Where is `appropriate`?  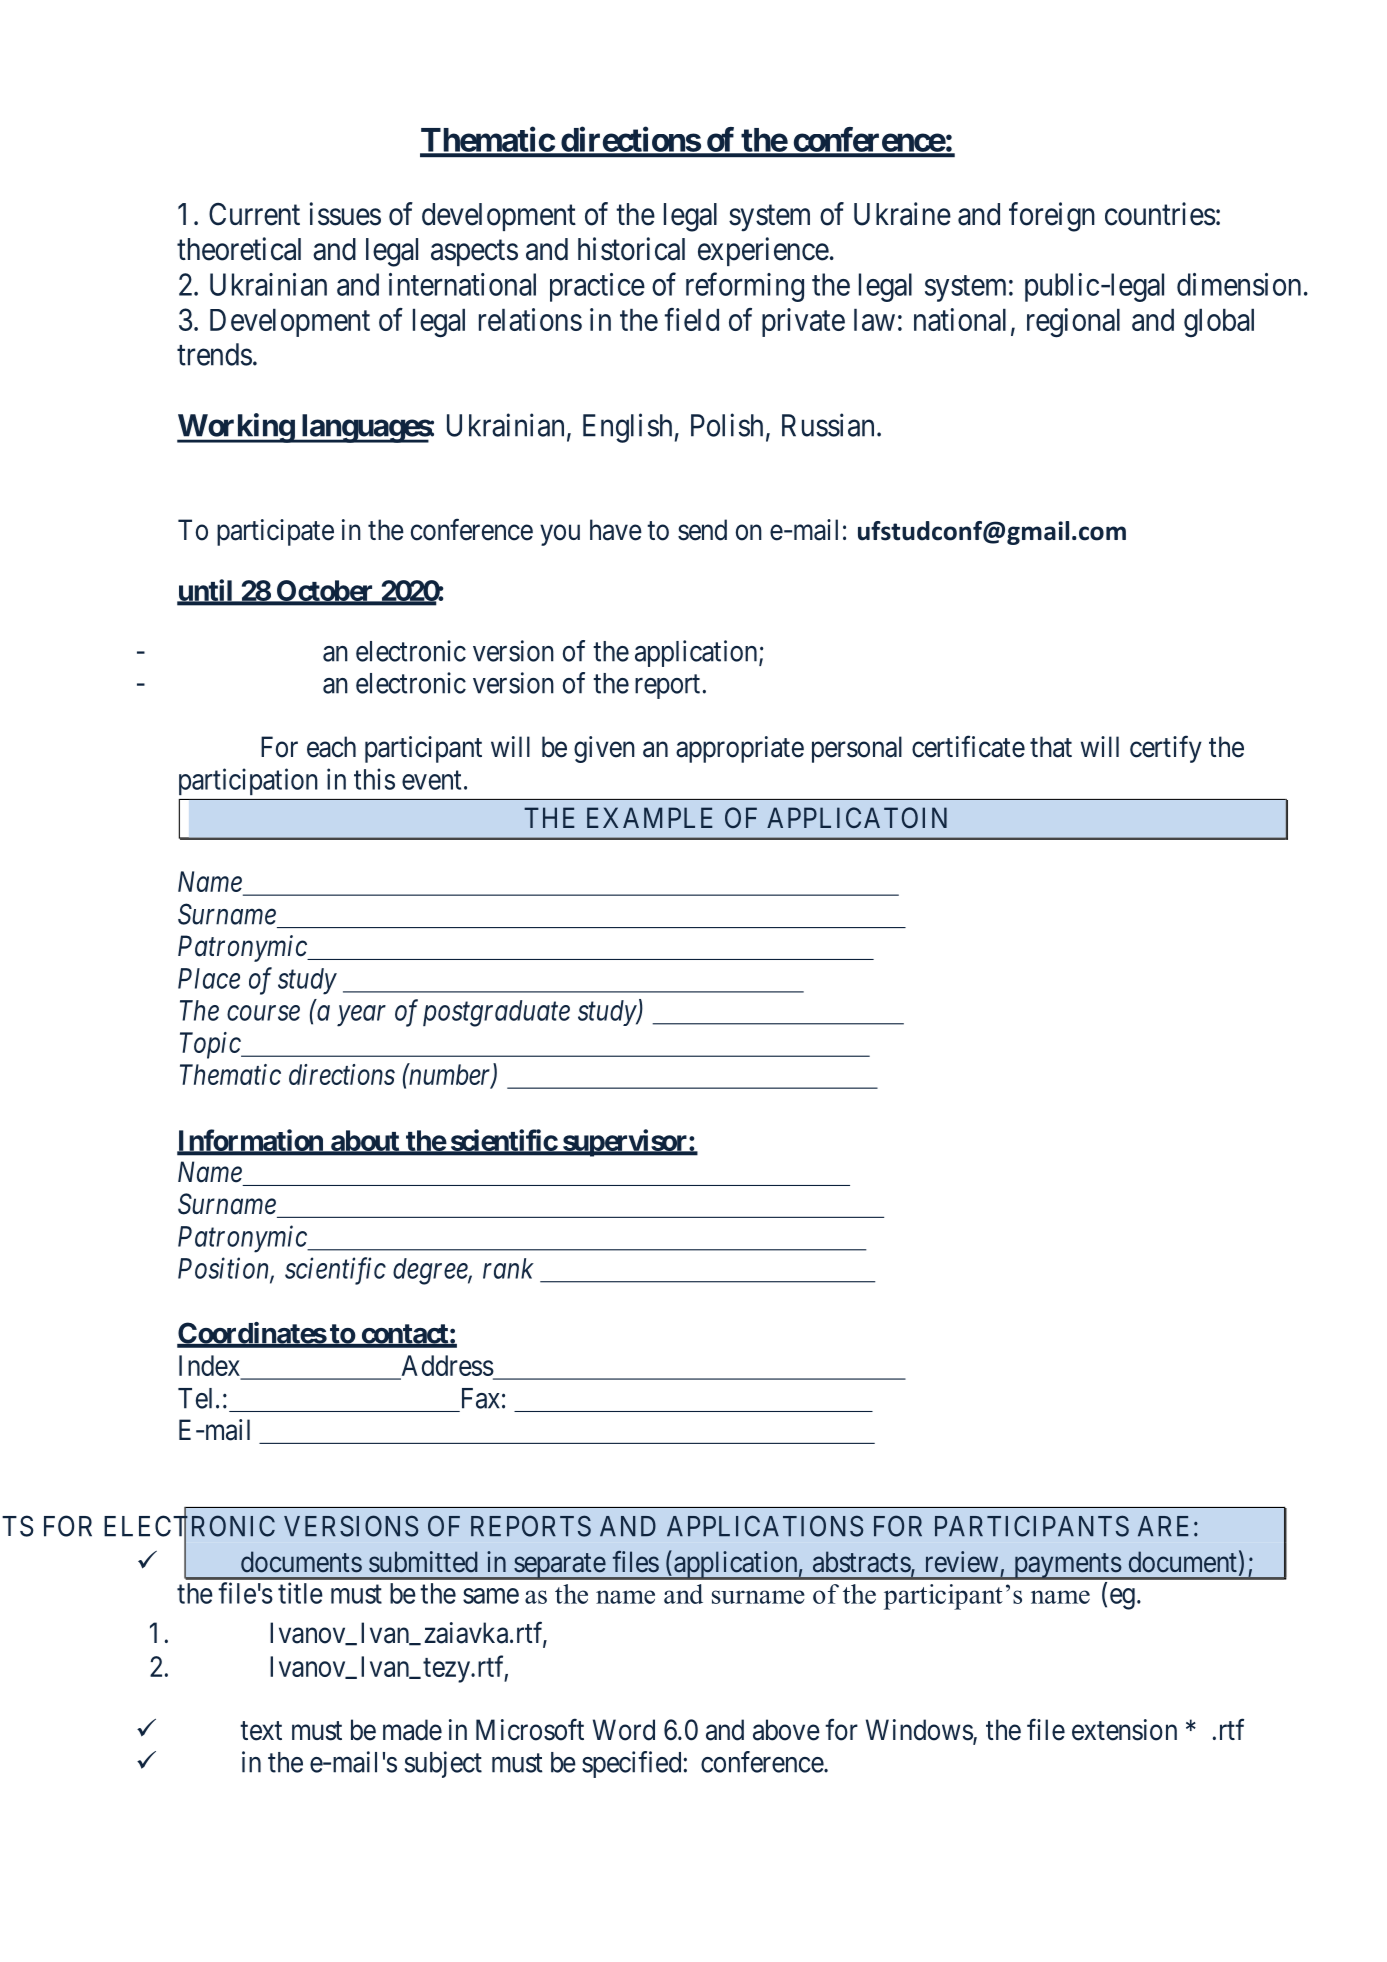 appropriate is located at coordinates (740, 749).
